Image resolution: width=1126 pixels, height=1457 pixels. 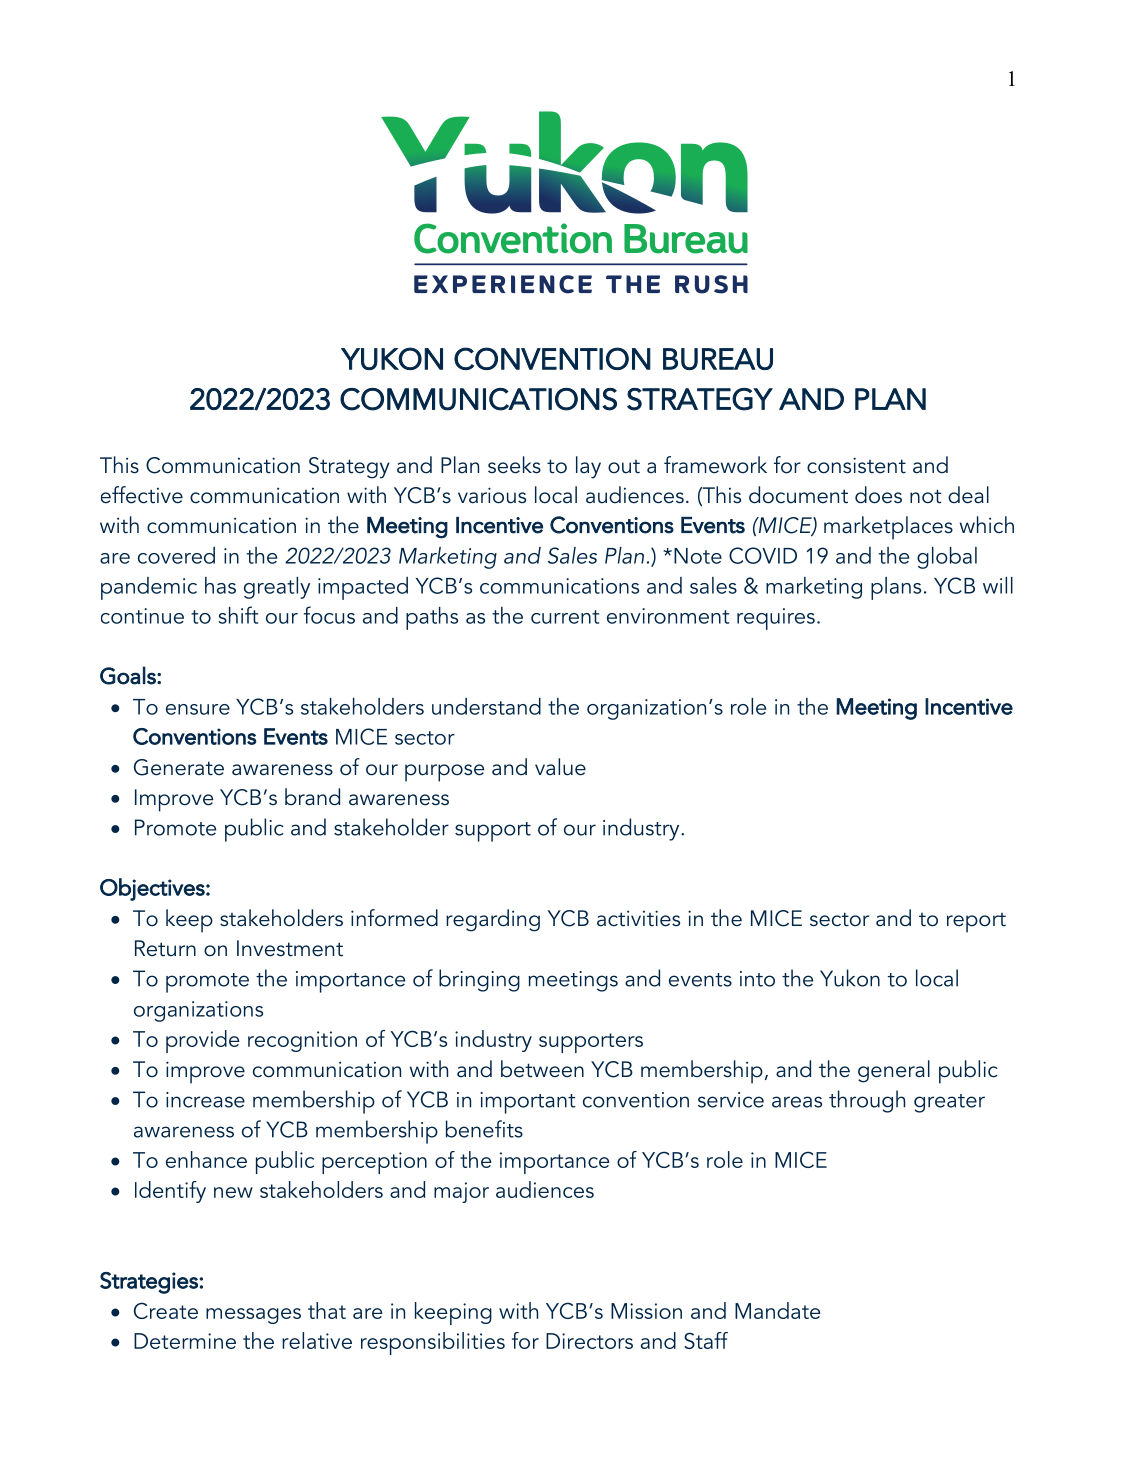 I want to click on messages, so click(x=253, y=1316).
